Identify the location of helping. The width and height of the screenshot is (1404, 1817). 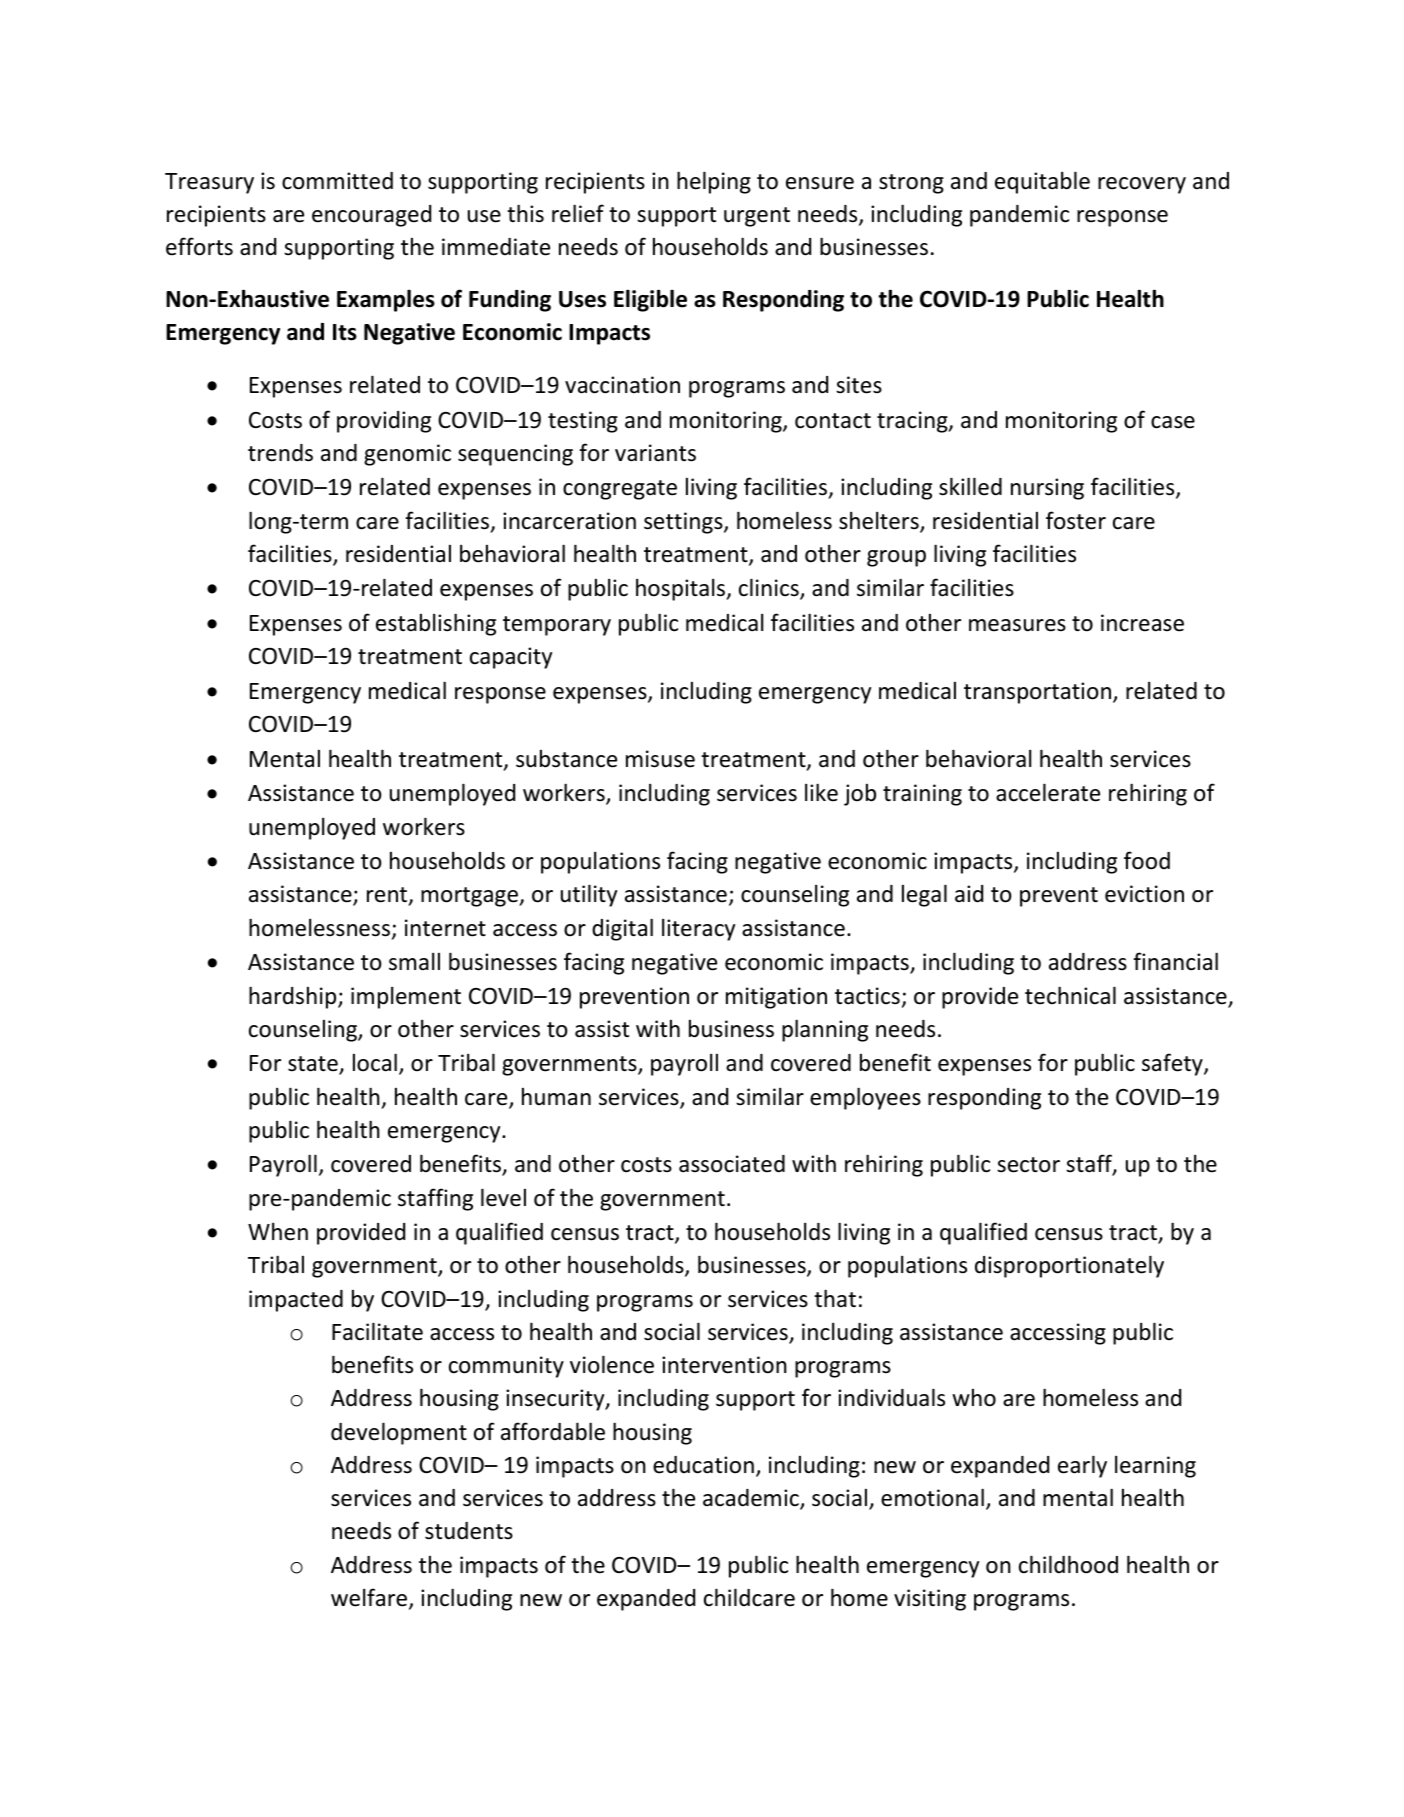
(714, 182).
